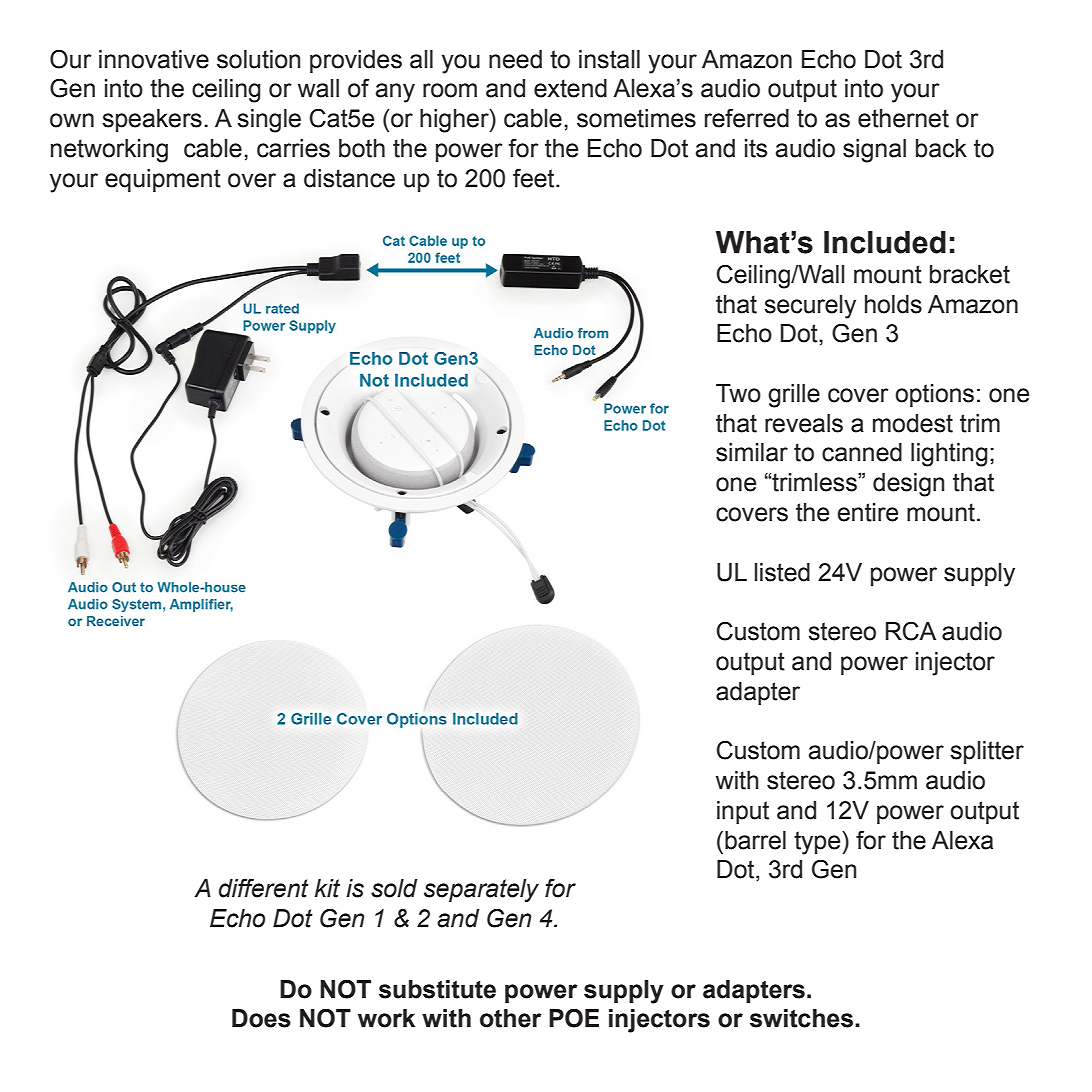  Describe the element at coordinates (903, 118) in the screenshot. I see `ethernet` at that location.
